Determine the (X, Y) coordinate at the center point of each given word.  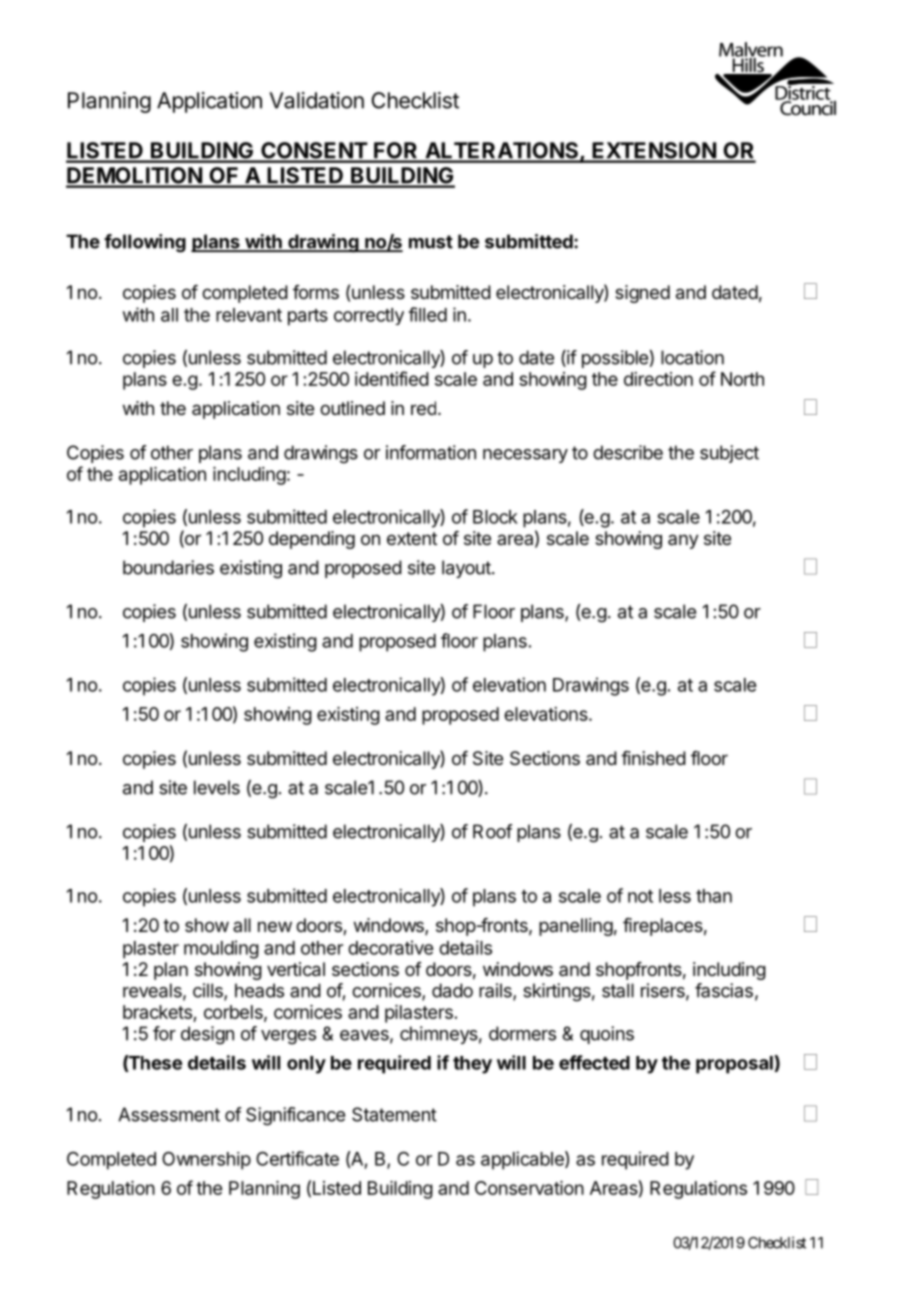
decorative (390, 947)
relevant (249, 315)
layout (467, 569)
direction (658, 379)
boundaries (168, 567)
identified (392, 378)
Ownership (206, 1160)
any (683, 541)
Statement (394, 1114)
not (640, 896)
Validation (316, 100)
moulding (221, 949)
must (431, 242)
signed (642, 294)
